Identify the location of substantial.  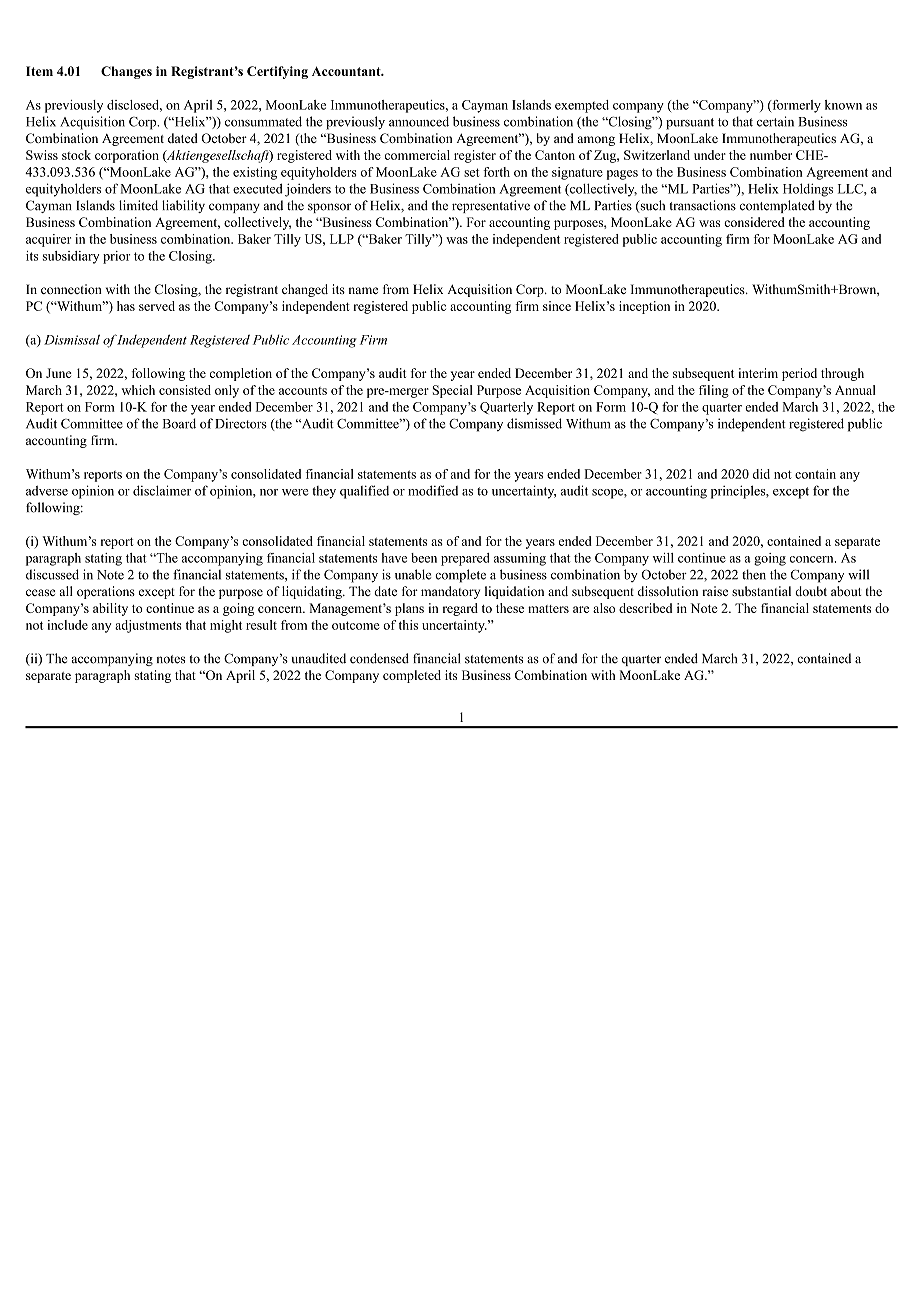
(761, 591).
